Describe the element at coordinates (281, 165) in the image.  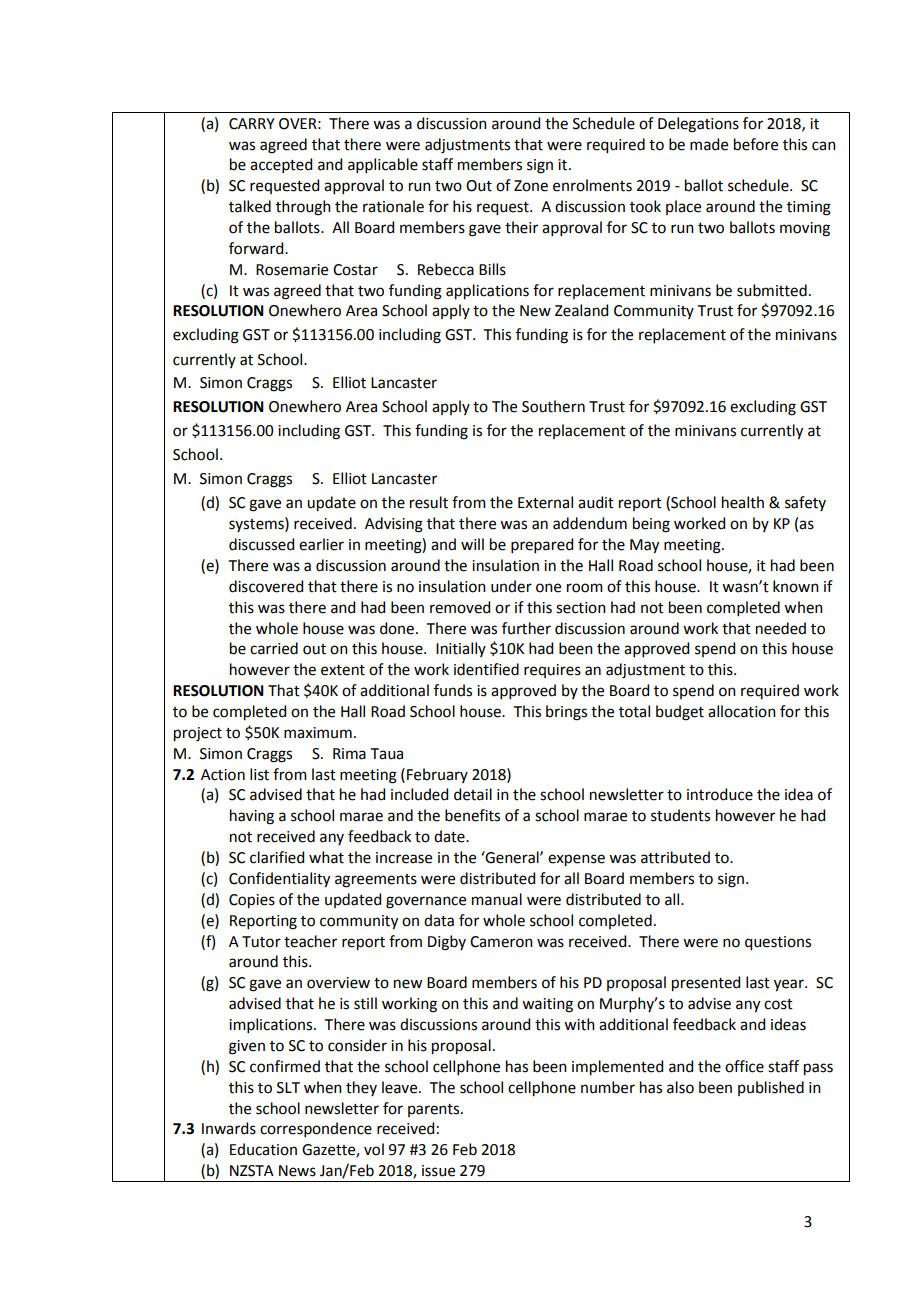
I see `accepted` at that location.
